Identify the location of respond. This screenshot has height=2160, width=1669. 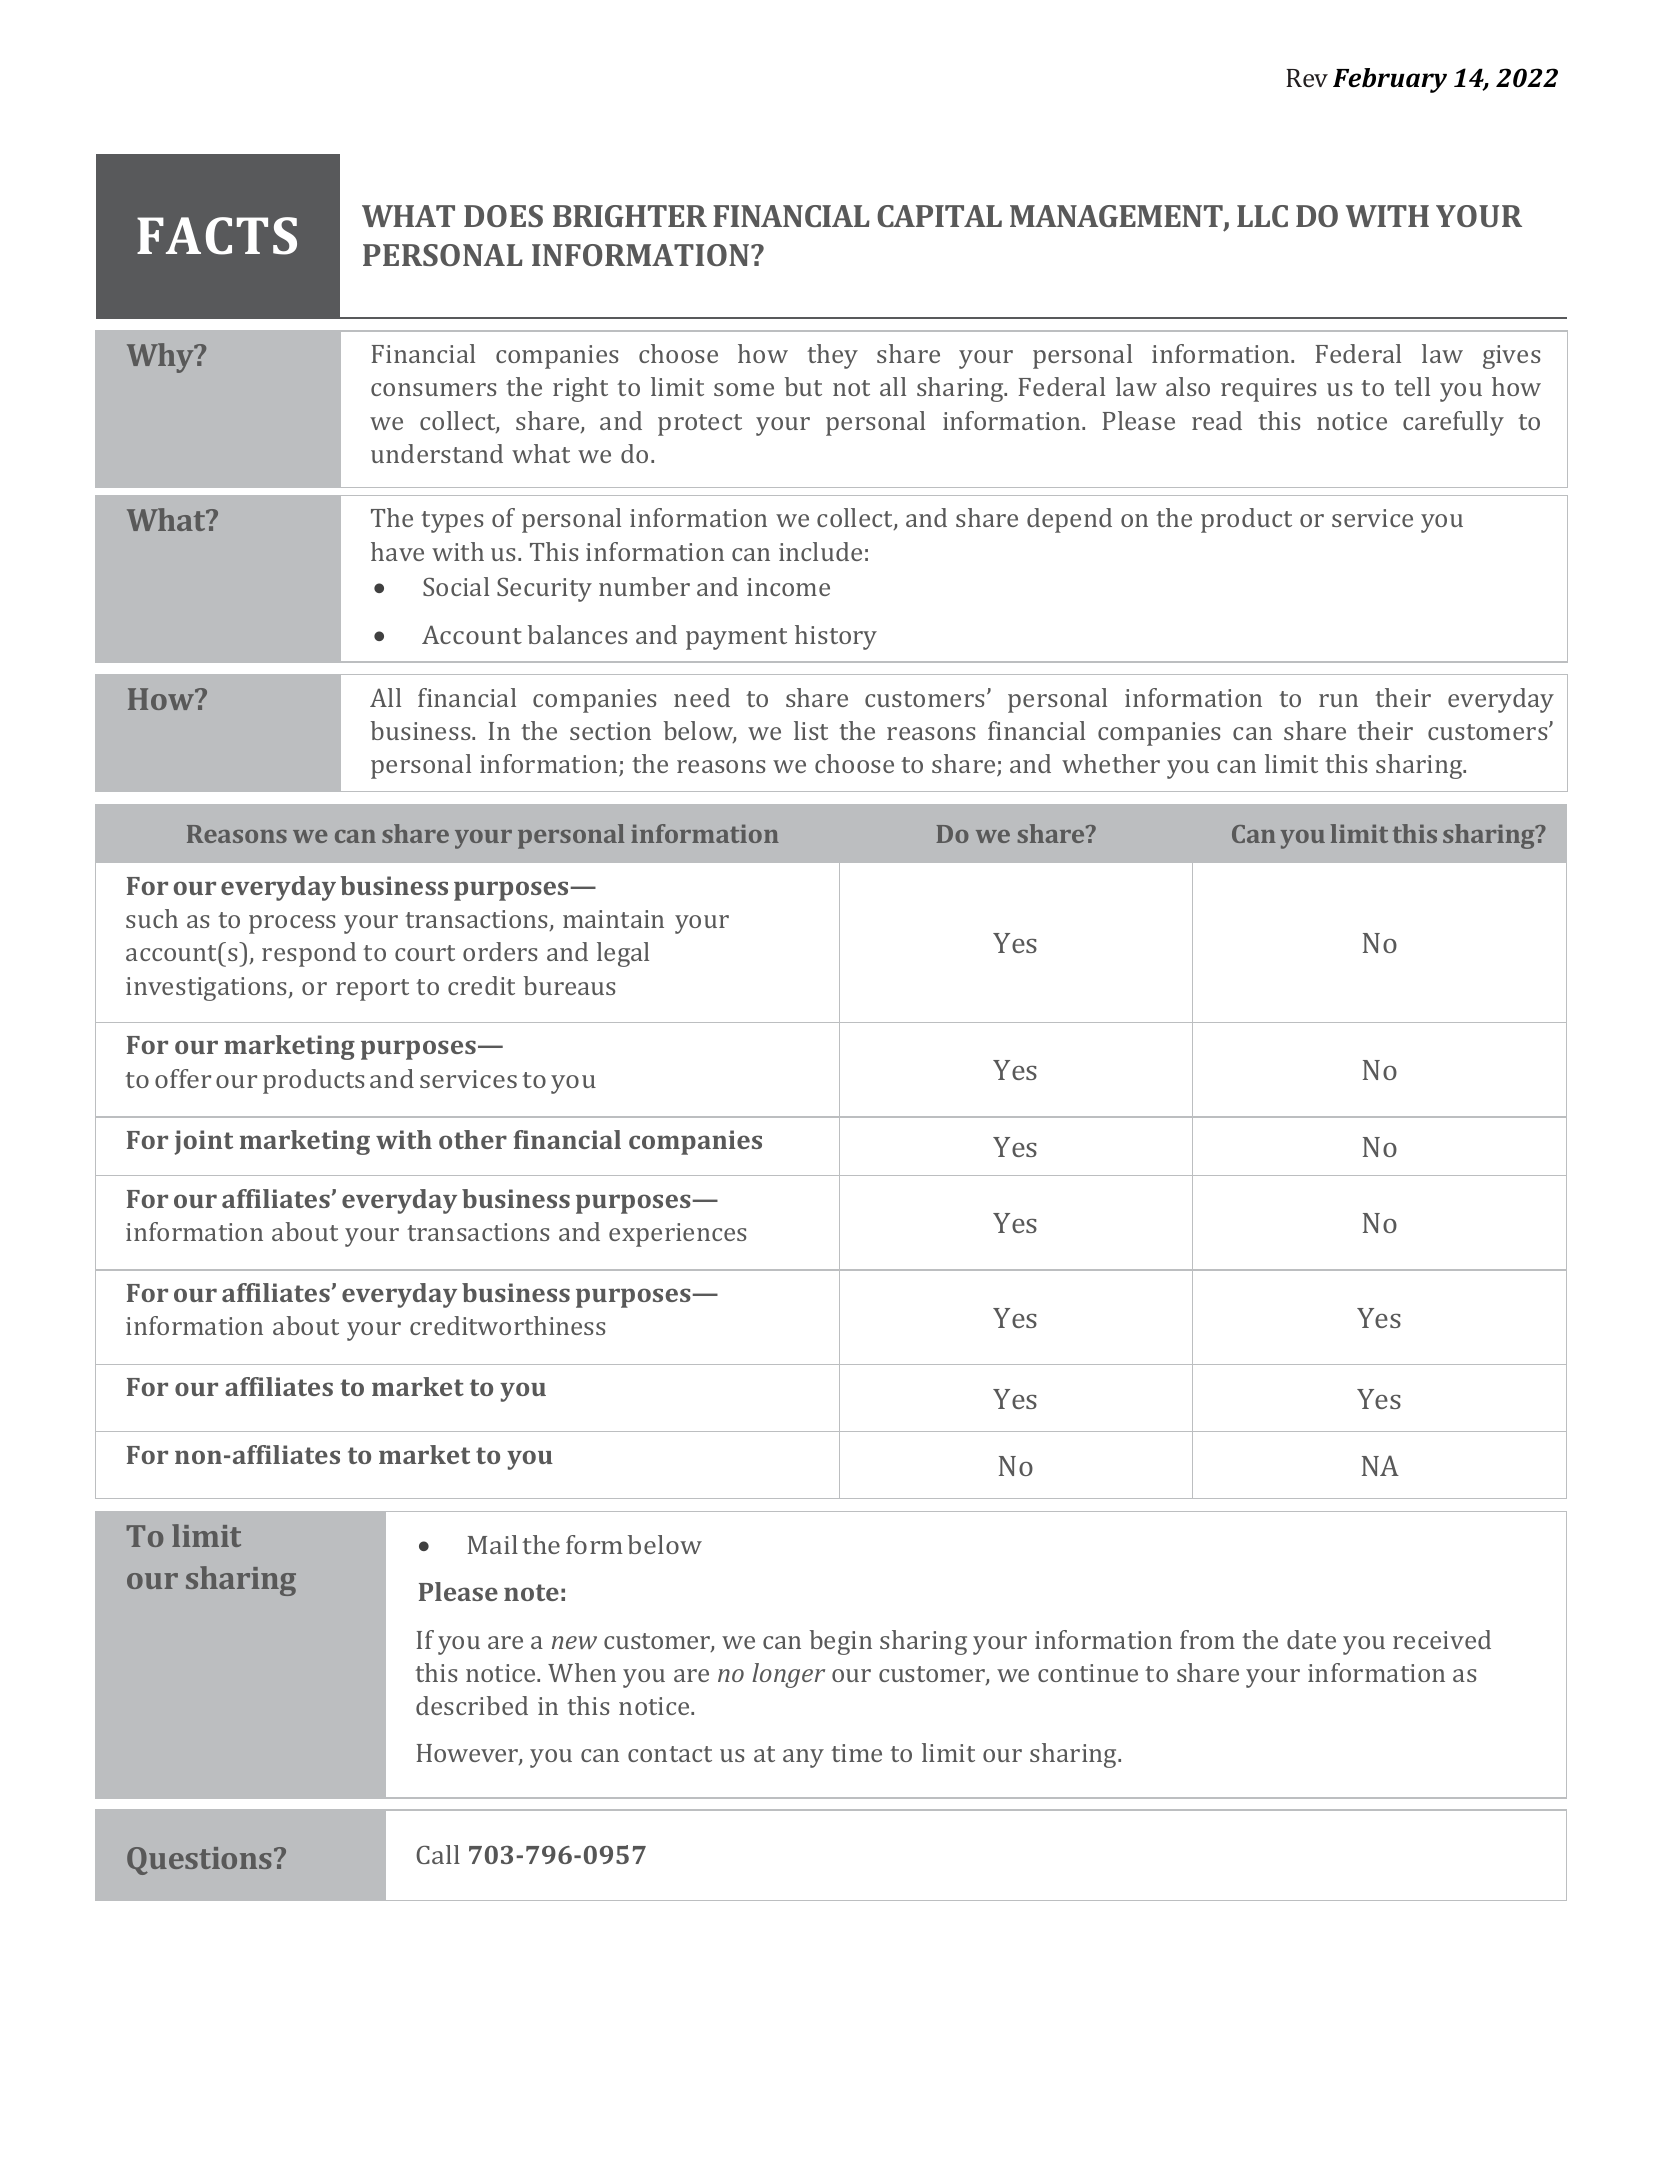
(309, 954).
